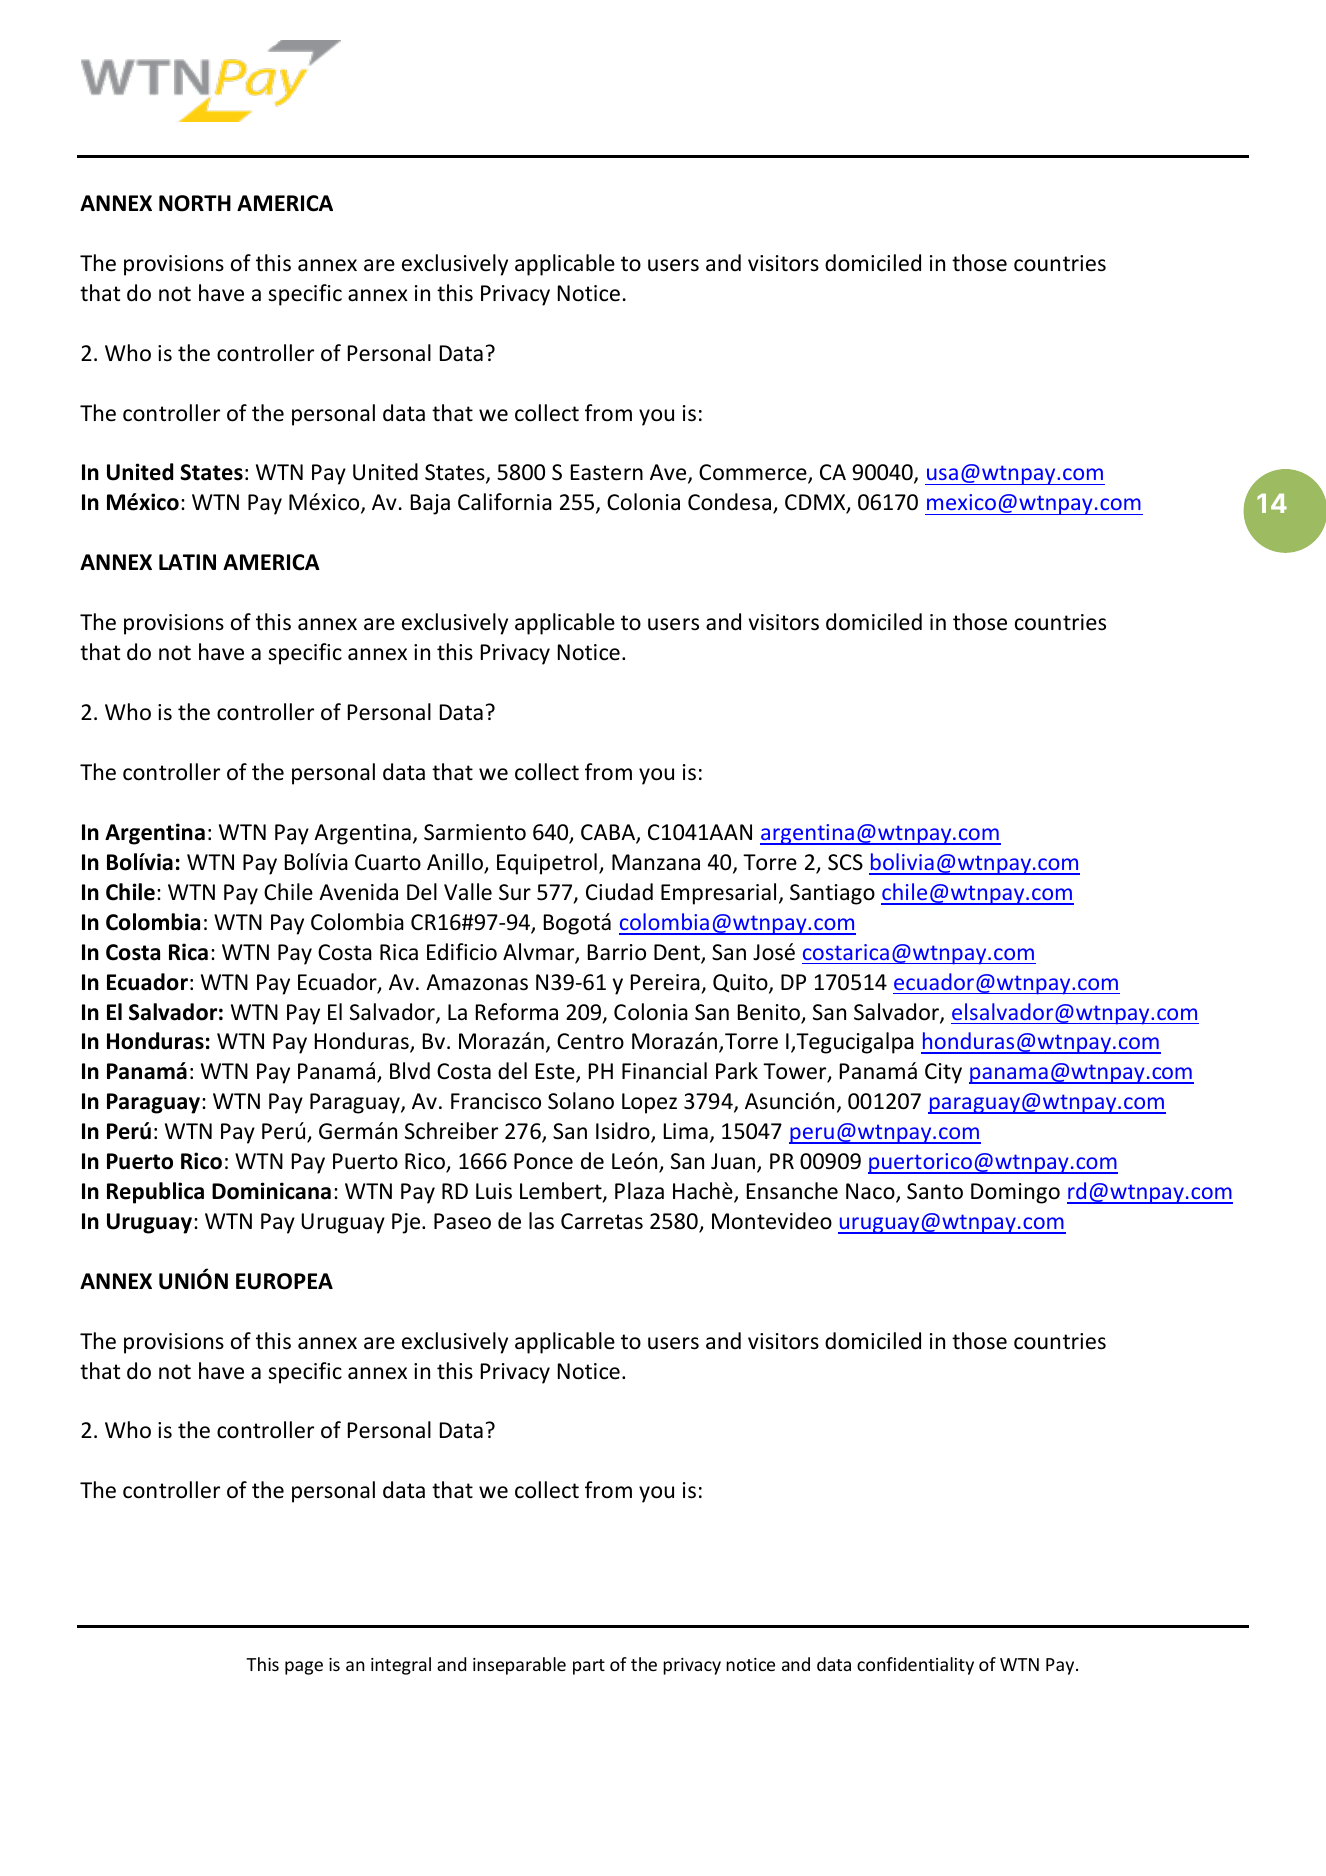 The height and width of the screenshot is (1876, 1326). What do you see at coordinates (187, 562) in the screenshot?
I see `LATIN` at bounding box center [187, 562].
